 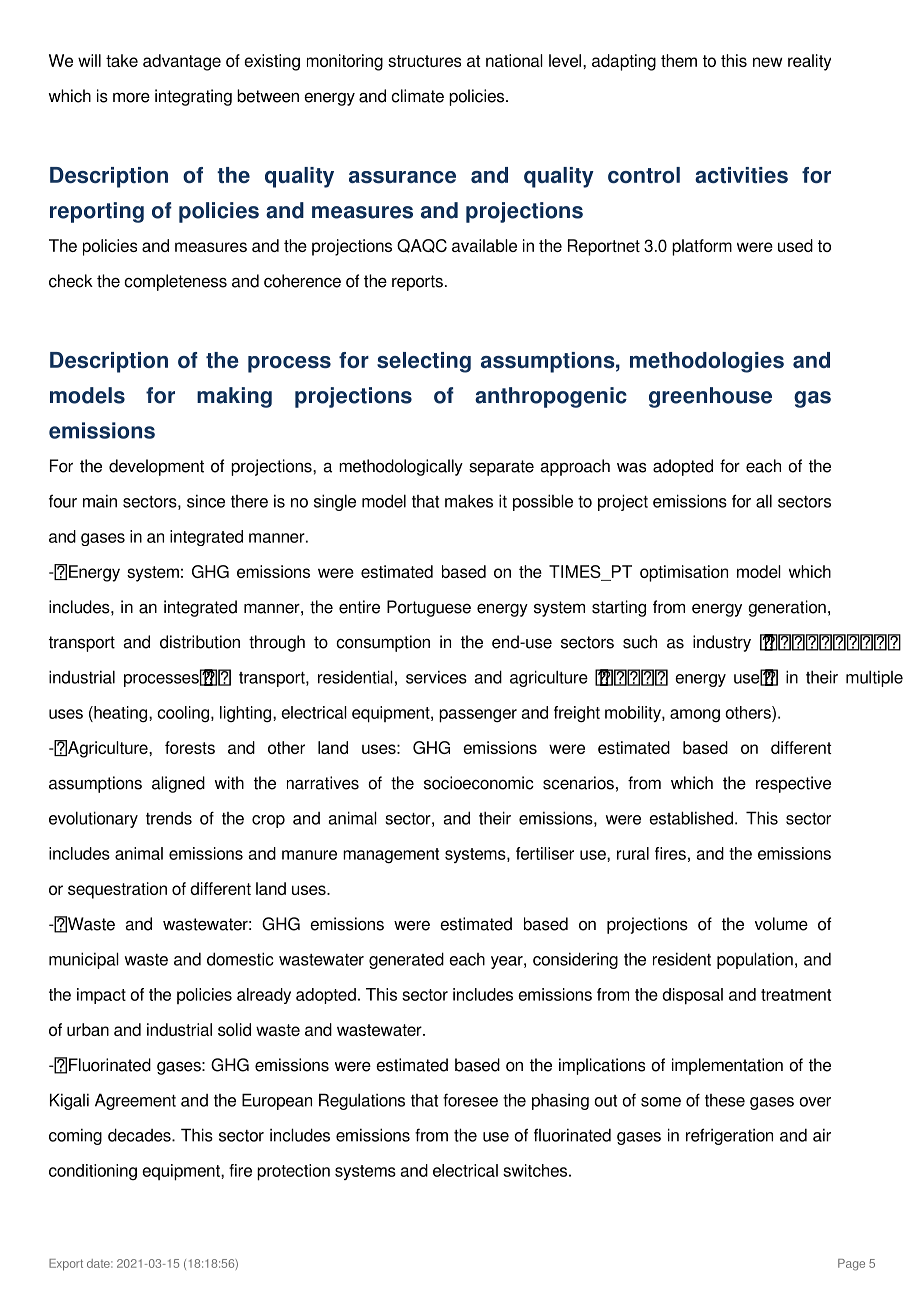 I want to click on structures, so click(x=424, y=61).
